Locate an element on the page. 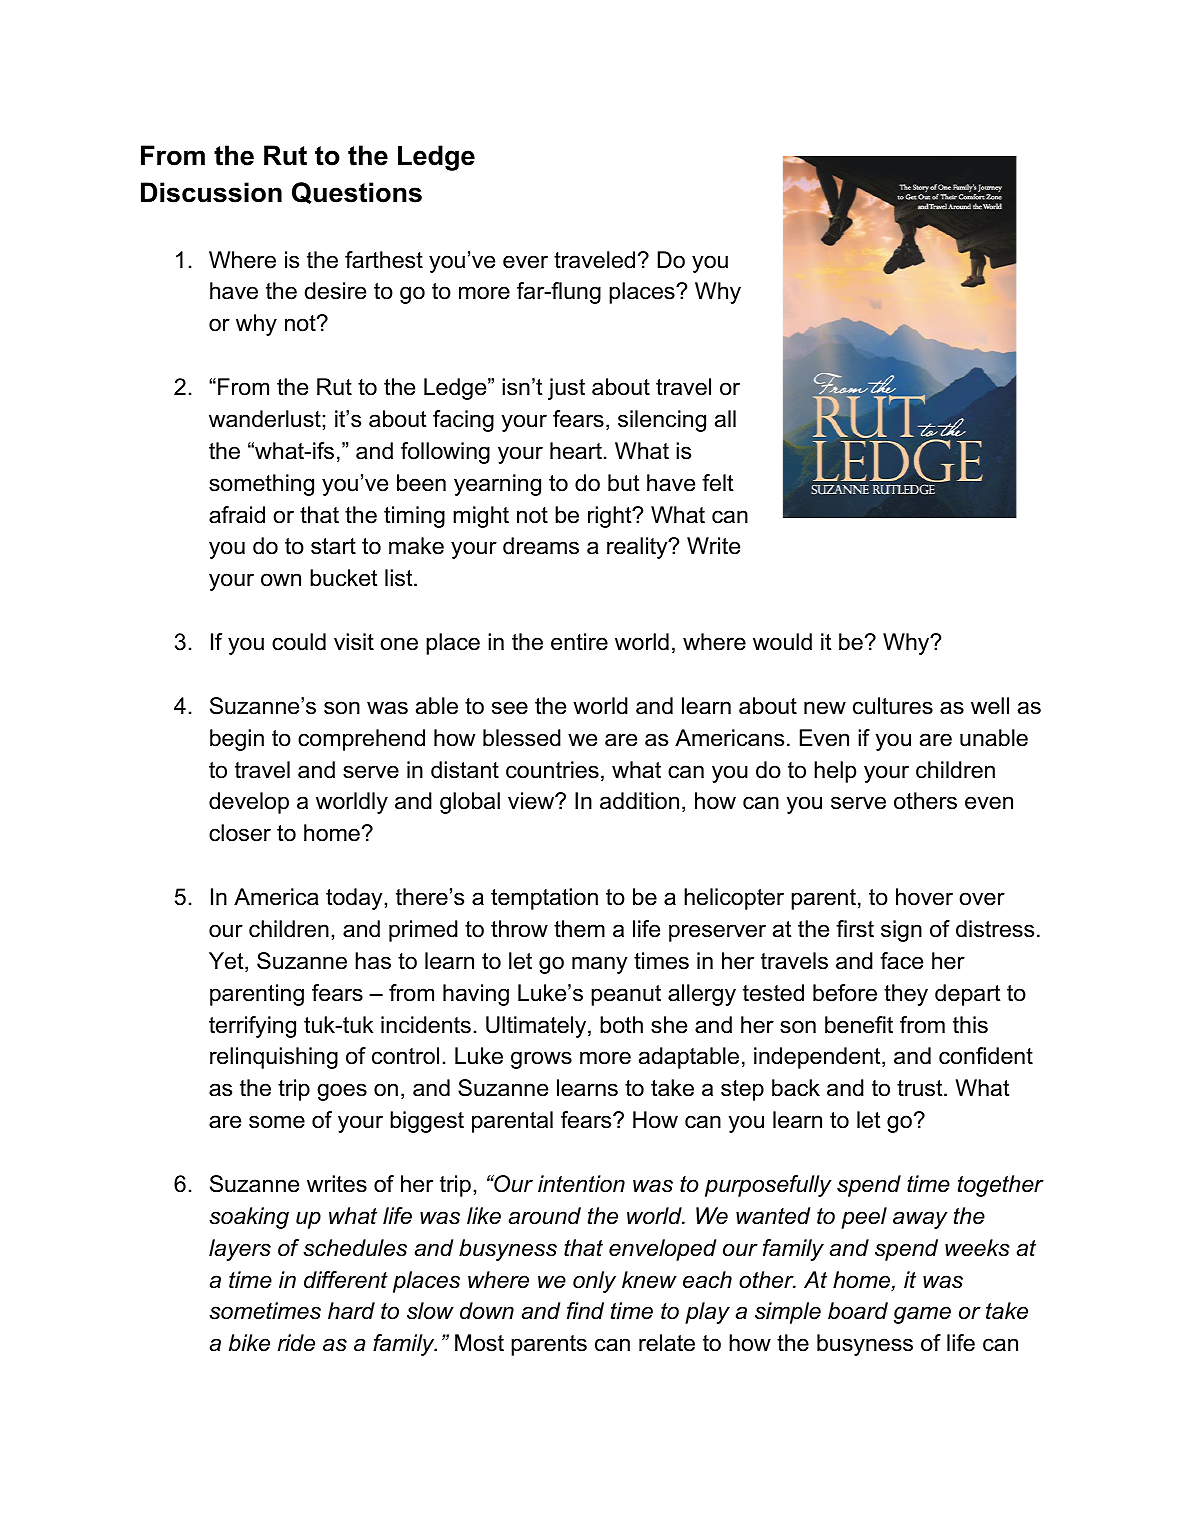  countries is located at coordinates (552, 770).
